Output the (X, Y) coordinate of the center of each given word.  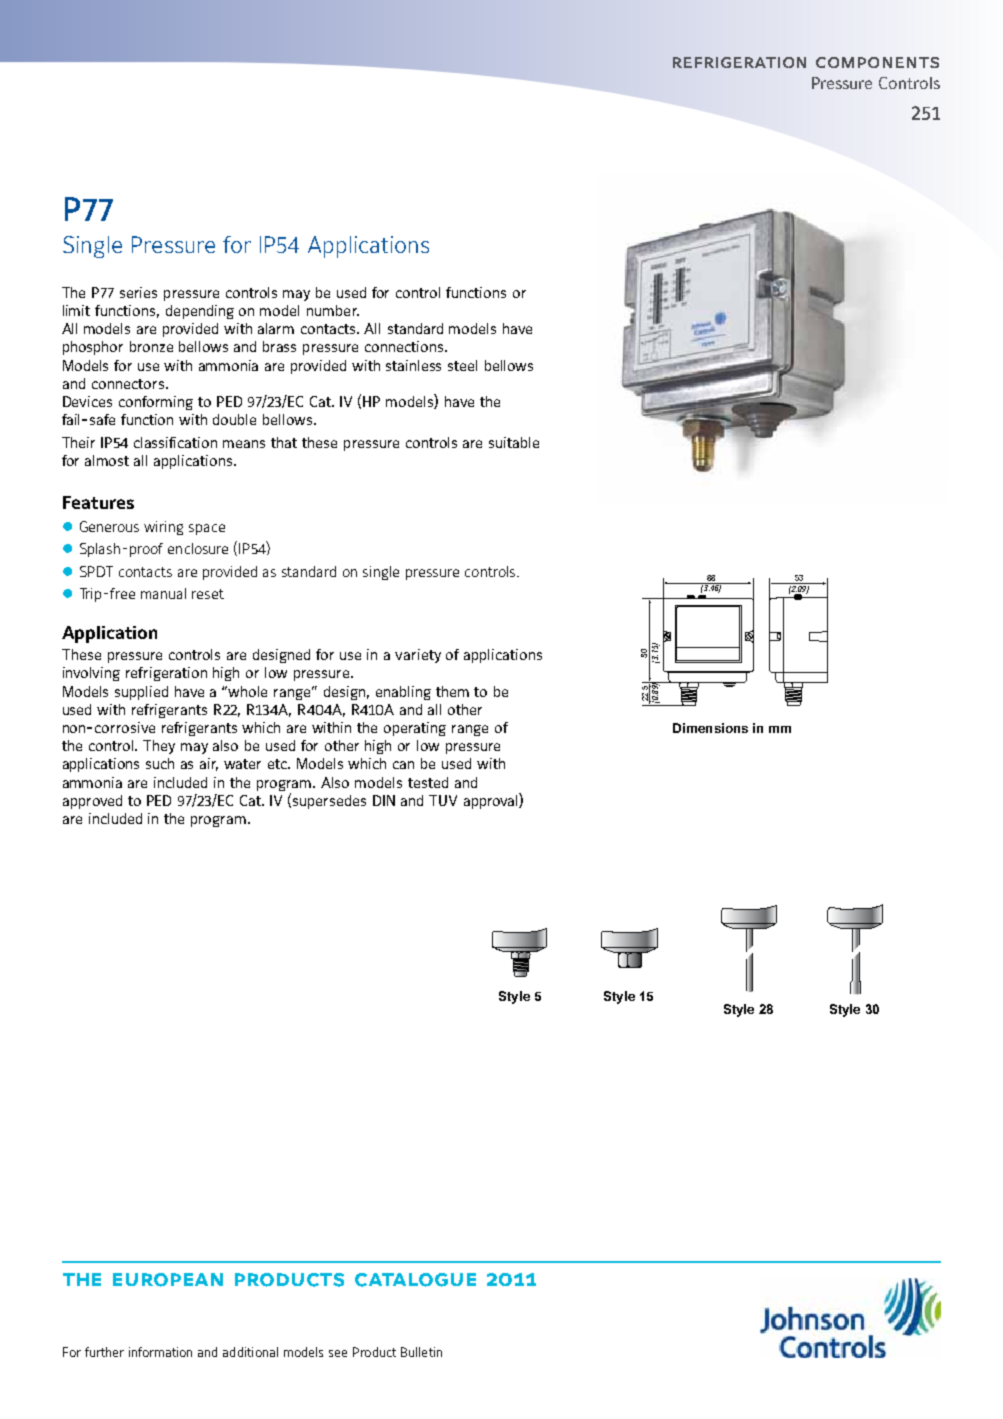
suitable (514, 442)
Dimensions (710, 728)
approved (92, 802)
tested (428, 782)
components (877, 62)
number (333, 310)
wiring (163, 528)
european (168, 1280)
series (138, 292)
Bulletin (421, 1352)
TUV (443, 800)
